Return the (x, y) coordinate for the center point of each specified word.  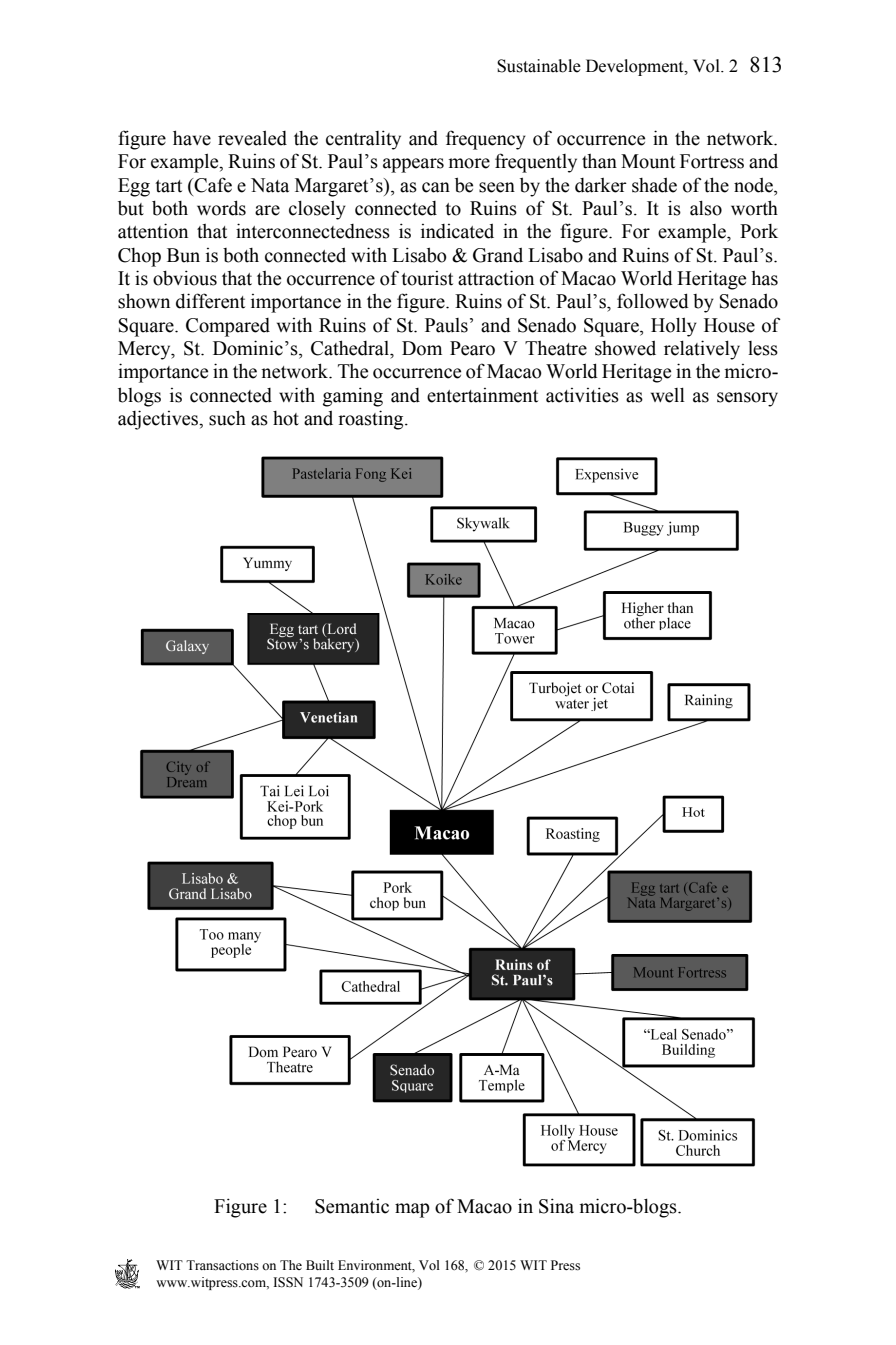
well (668, 395)
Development (636, 67)
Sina (556, 1206)
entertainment (482, 395)
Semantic (352, 1206)
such (227, 418)
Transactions (222, 1265)
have (192, 138)
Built (320, 1265)
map (412, 1210)
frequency (486, 140)
